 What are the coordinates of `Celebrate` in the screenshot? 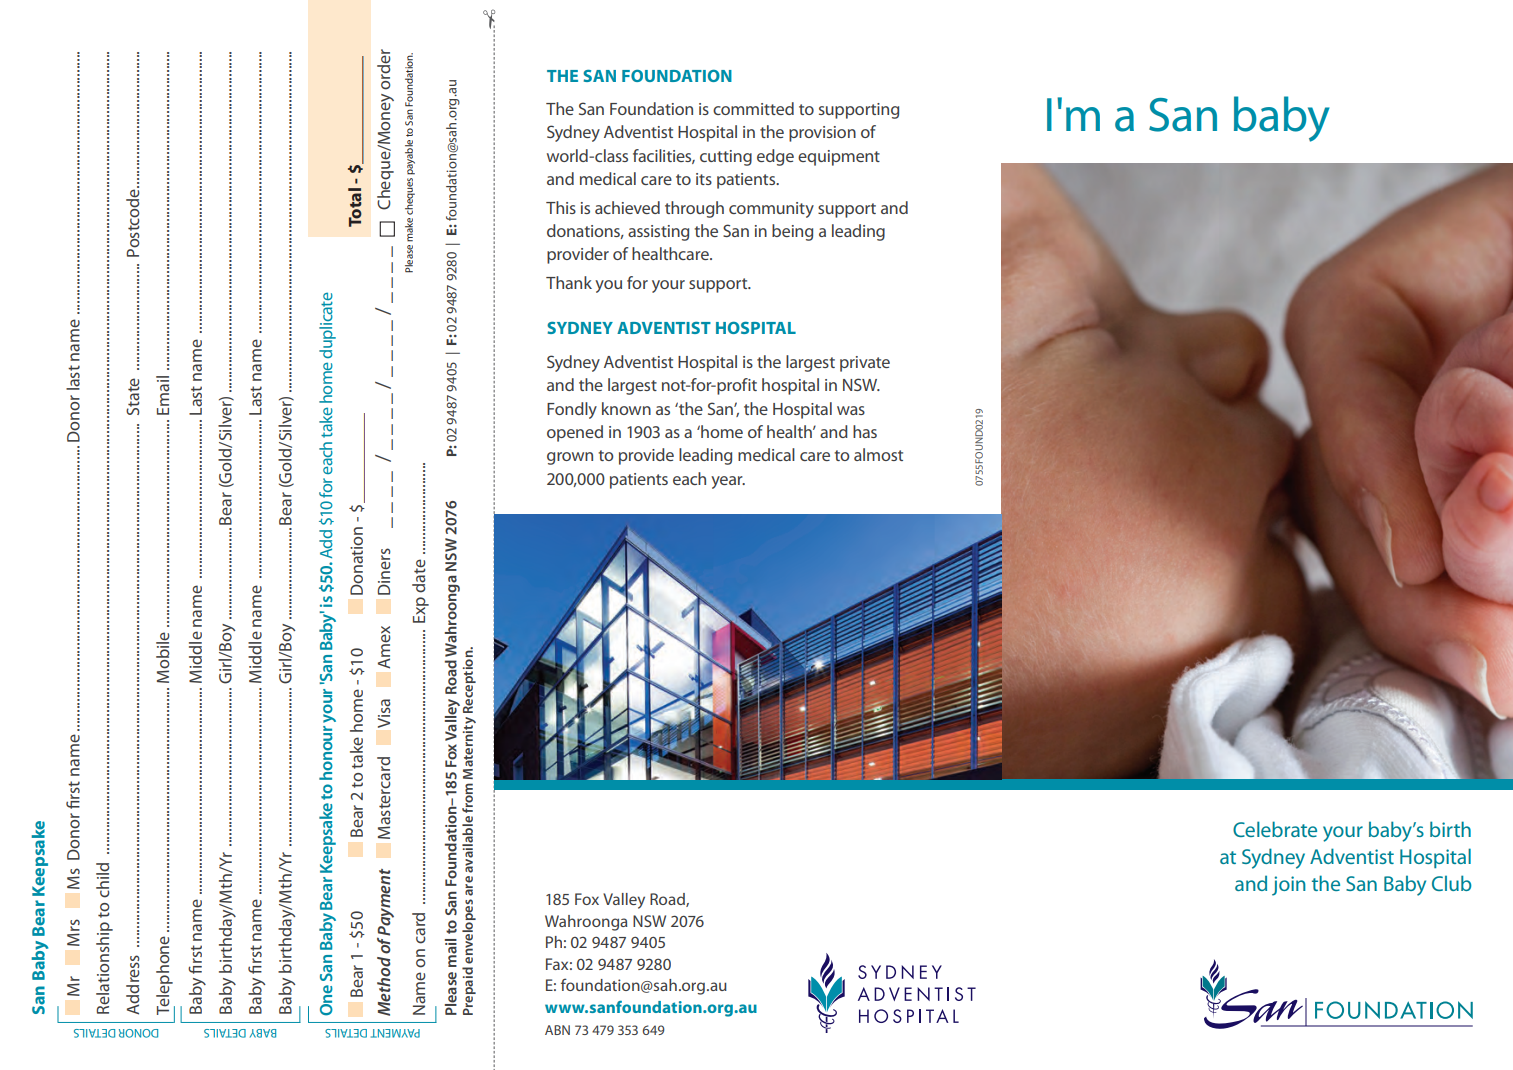 It's located at (1275, 829).
